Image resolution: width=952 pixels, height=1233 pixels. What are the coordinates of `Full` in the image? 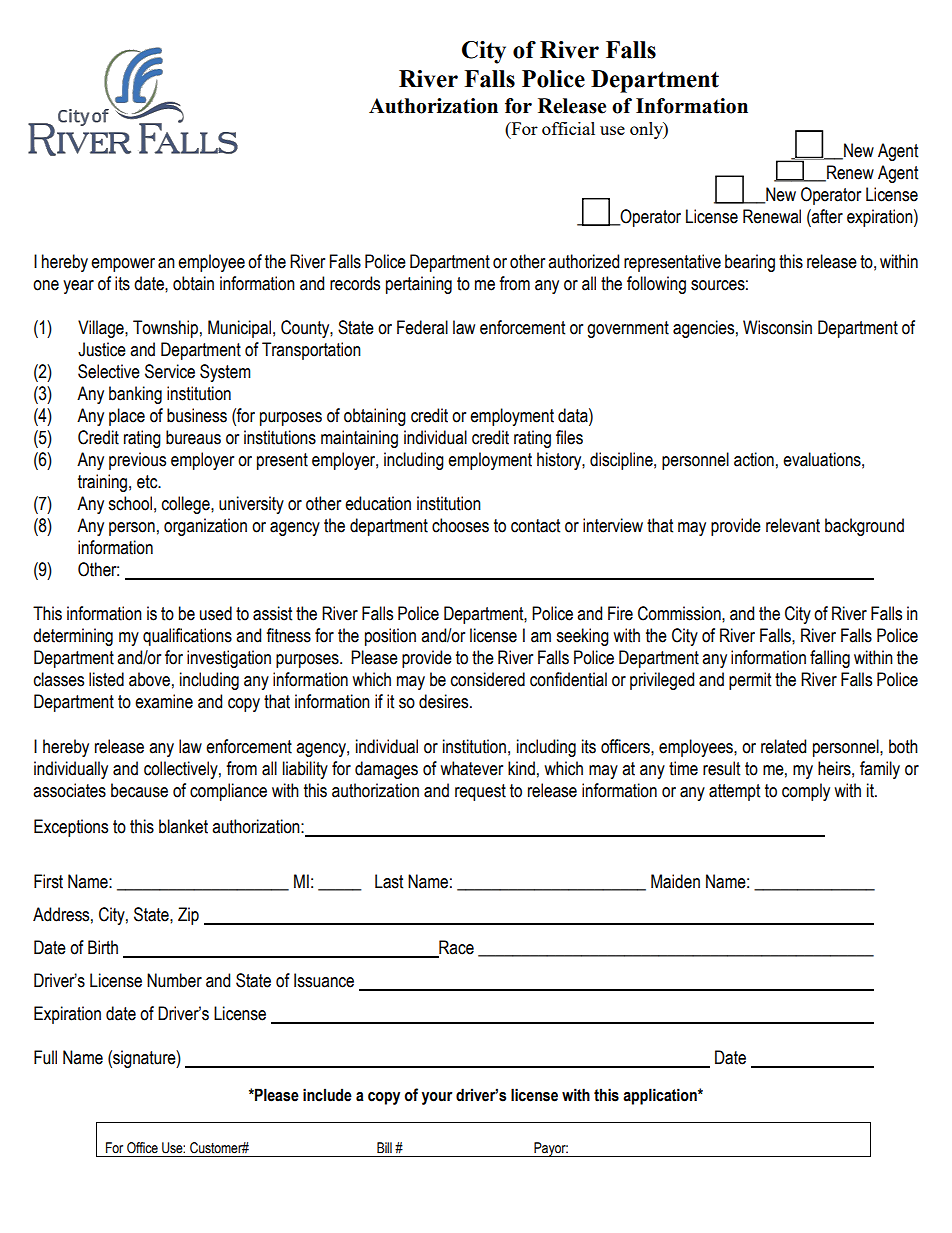 It's located at (45, 1057).
